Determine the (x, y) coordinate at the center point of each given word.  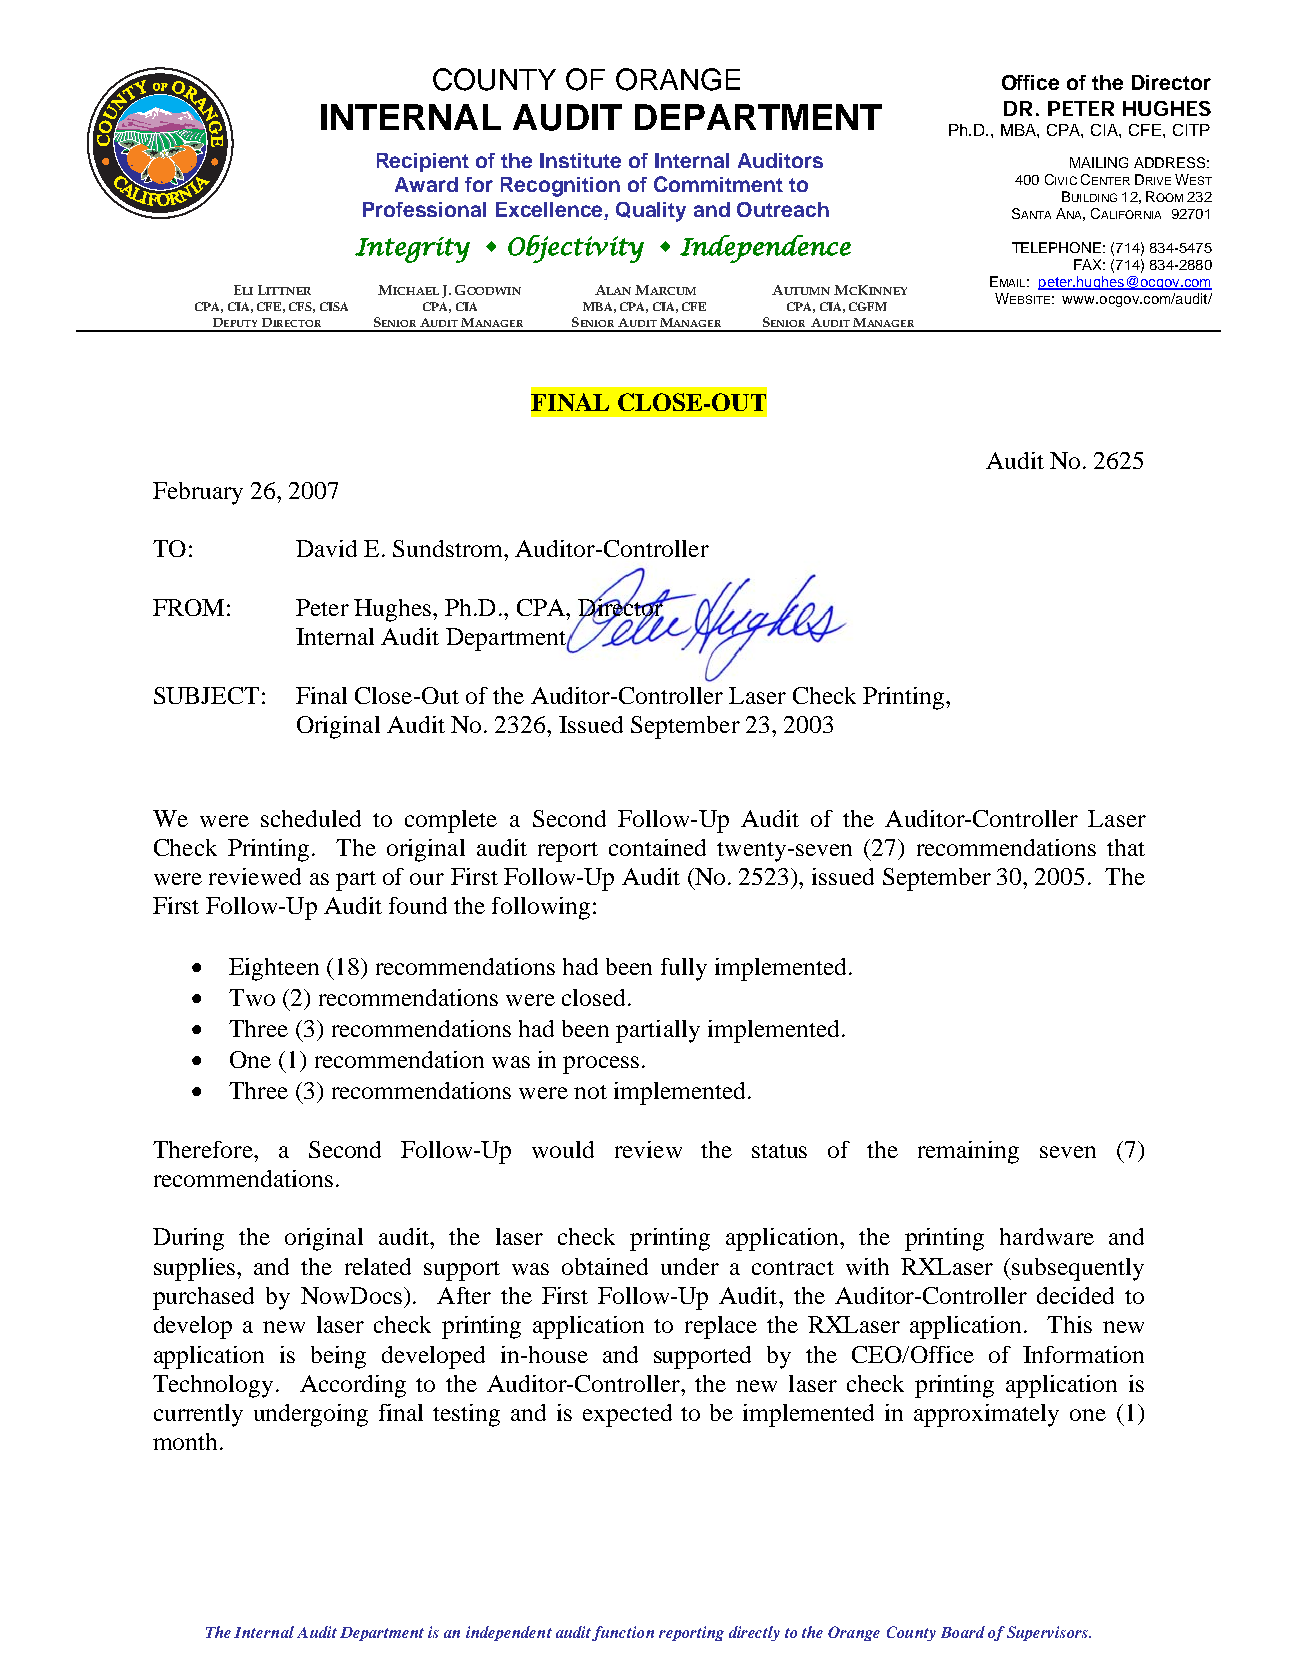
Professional (424, 209)
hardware (1047, 1236)
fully (684, 969)
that (1126, 847)
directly (754, 1633)
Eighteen (274, 969)
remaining (968, 1152)
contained (657, 847)
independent (509, 1633)
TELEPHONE (1056, 247)
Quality (651, 212)
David (326, 548)
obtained (605, 1266)
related (378, 1266)
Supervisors (1048, 1633)
